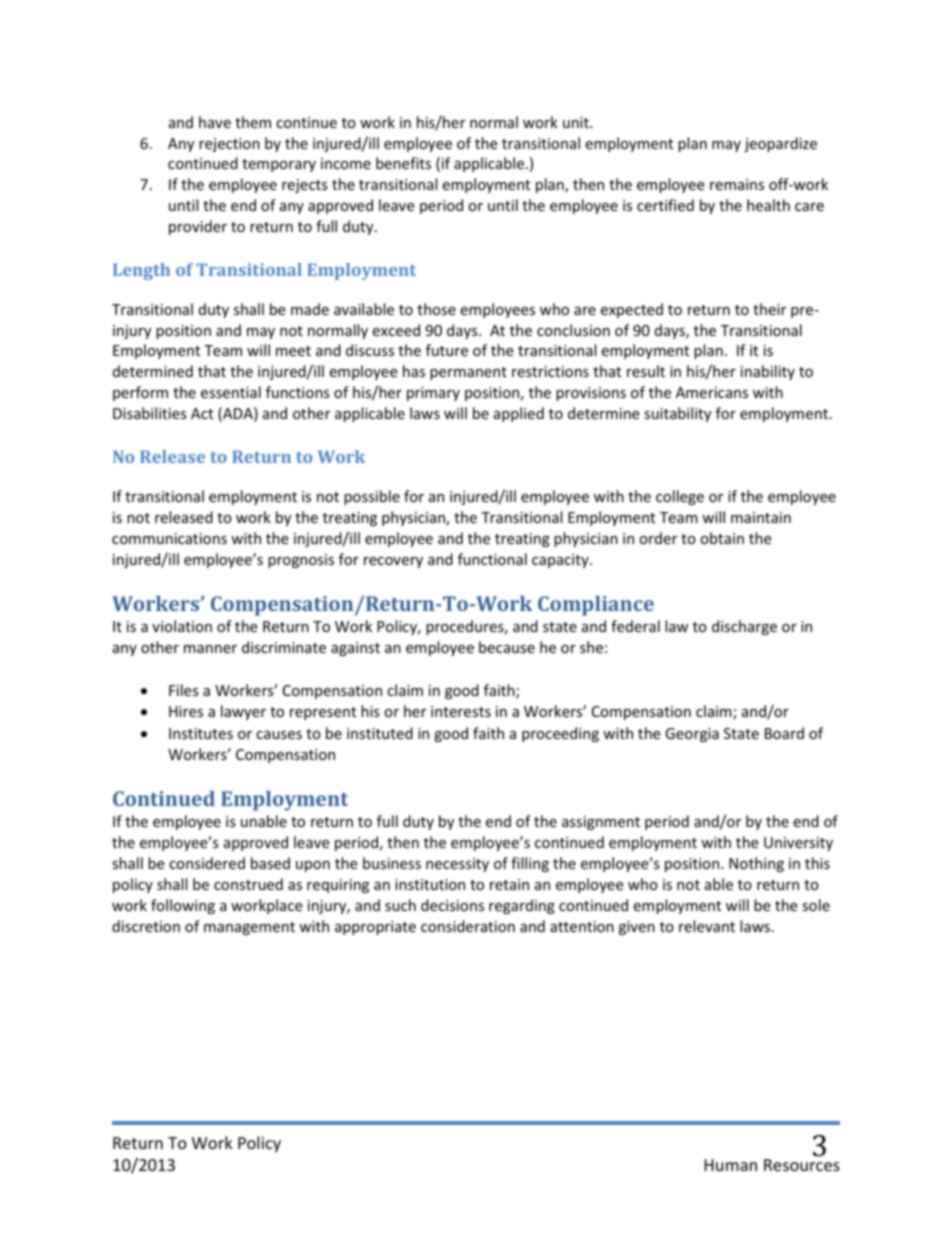 The height and width of the screenshot is (1233, 952). I want to click on manner, so click(210, 649).
